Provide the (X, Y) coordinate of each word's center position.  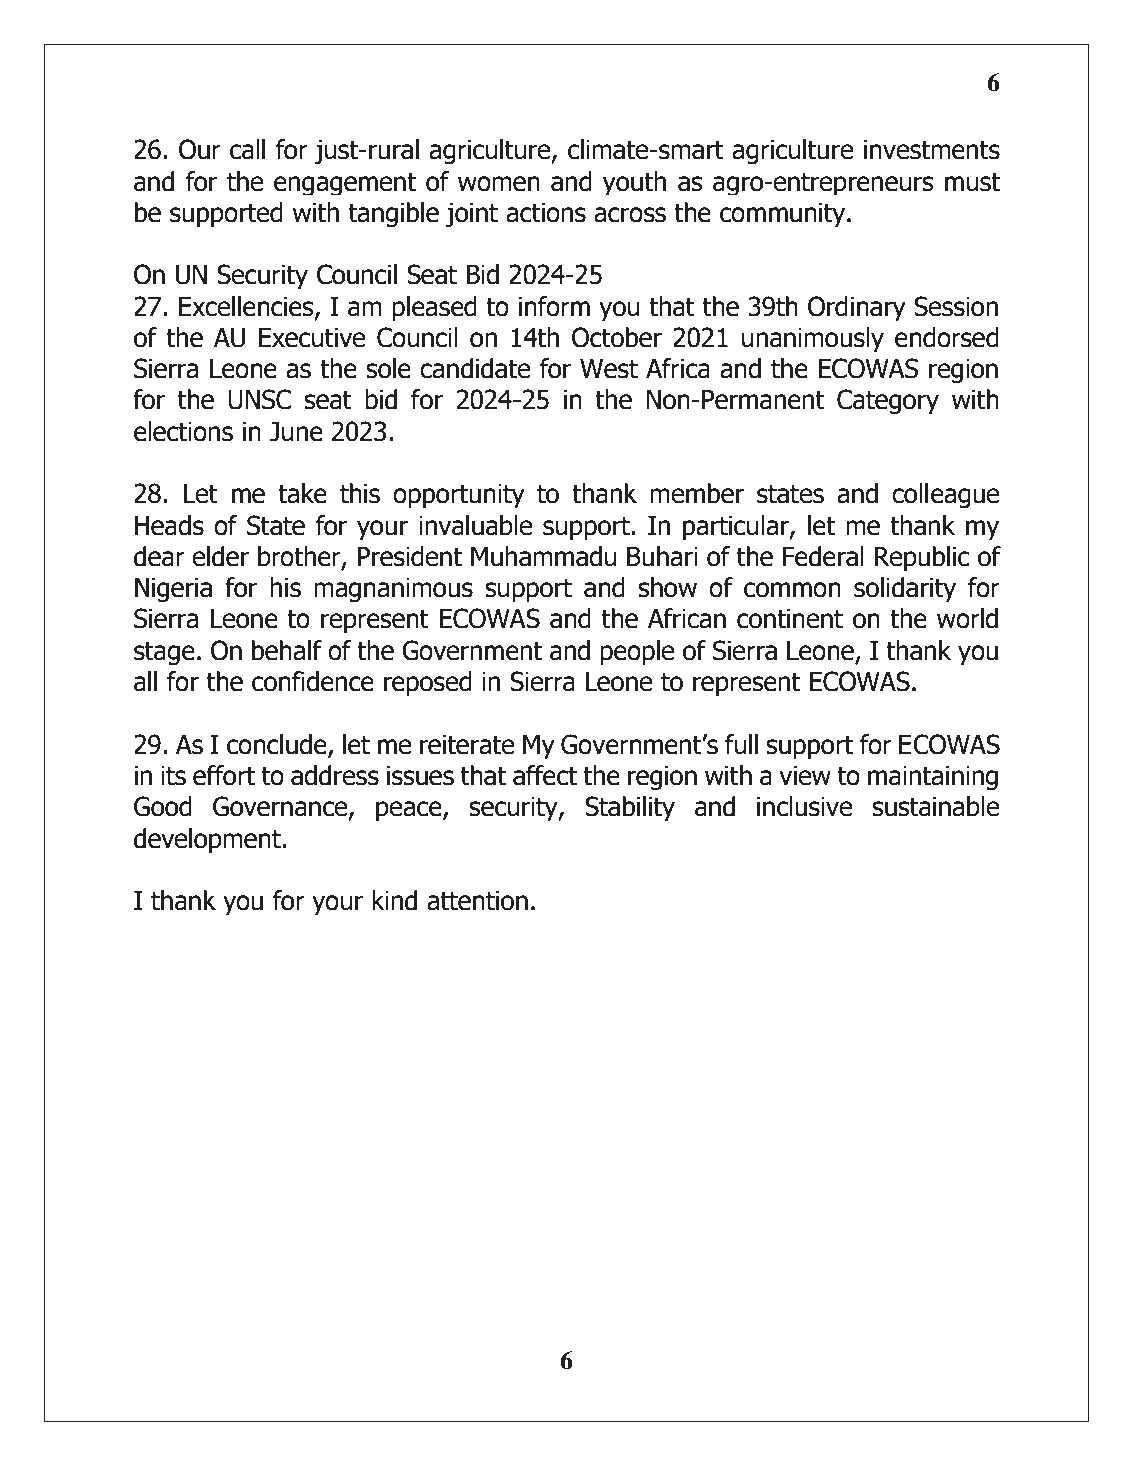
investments (932, 150)
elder (220, 556)
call (247, 149)
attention (477, 901)
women (499, 184)
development (207, 840)
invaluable (475, 525)
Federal (823, 556)
